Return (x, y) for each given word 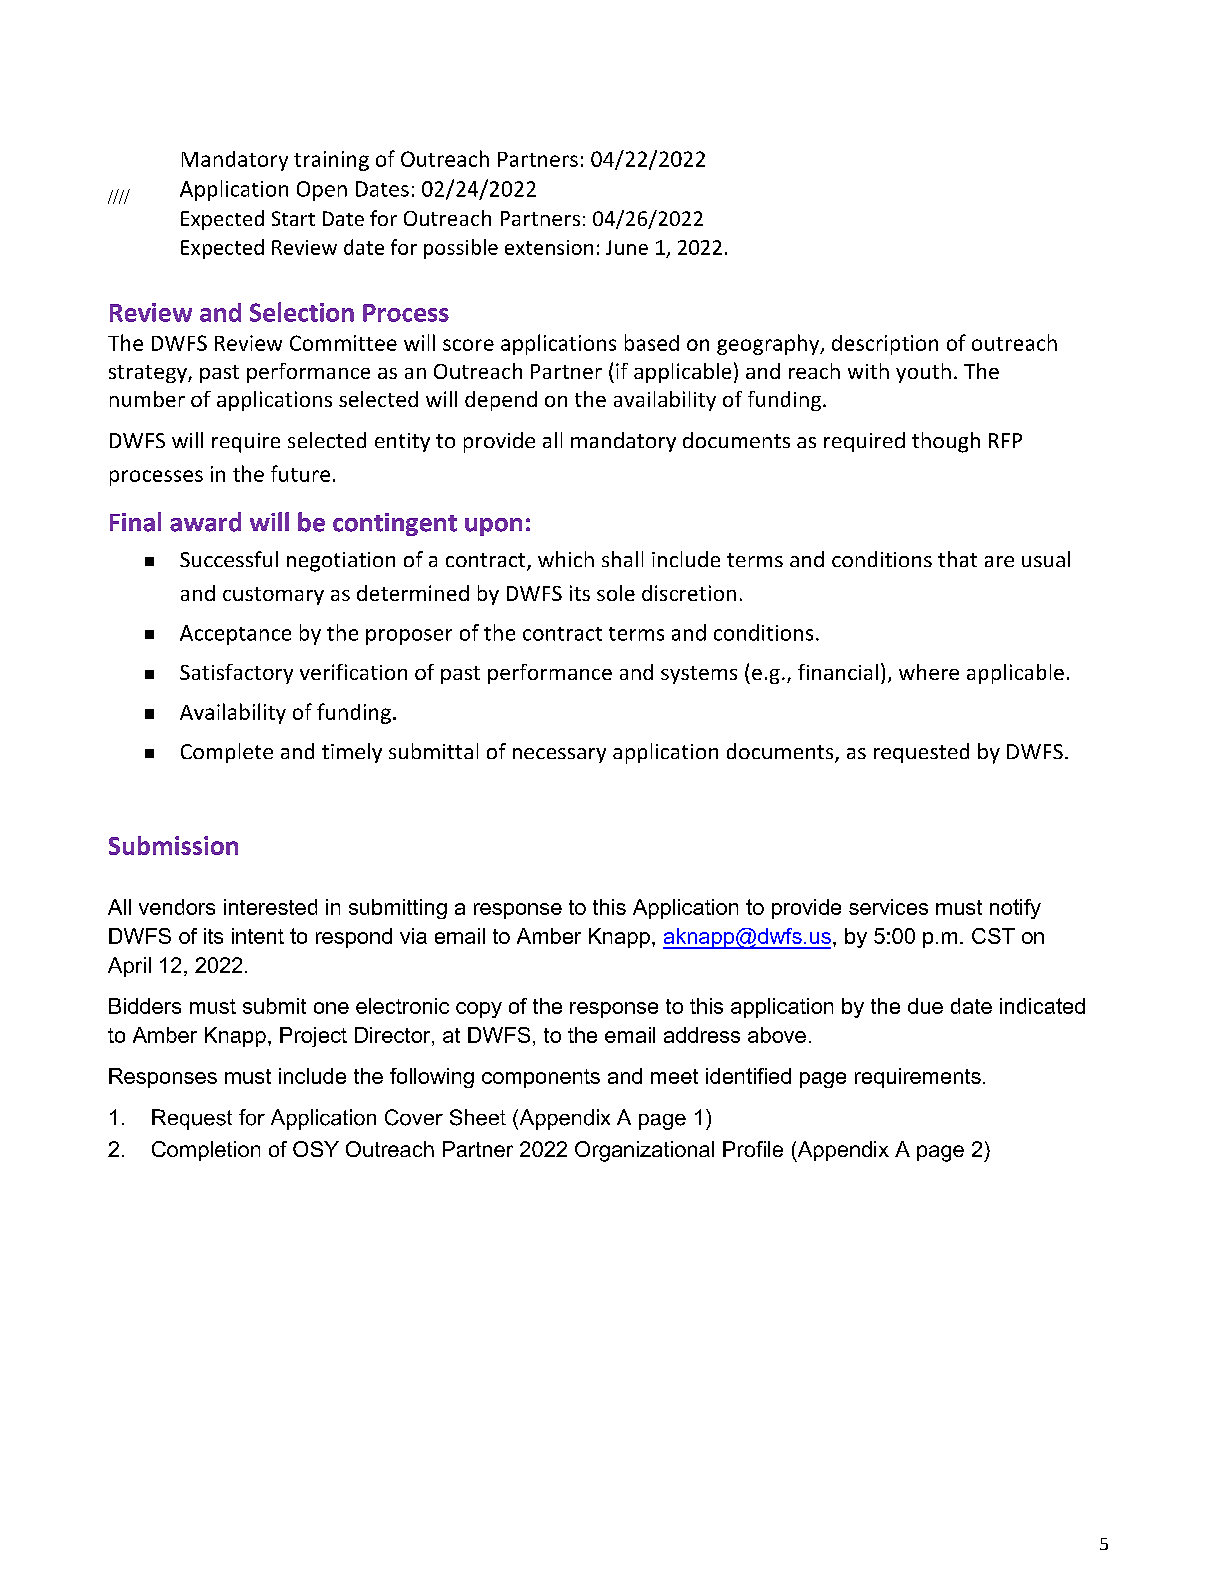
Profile (753, 1149)
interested (270, 907)
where (929, 672)
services (888, 907)
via (413, 936)
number (147, 399)
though (946, 442)
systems (699, 675)
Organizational (644, 1151)
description (885, 345)
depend (501, 401)
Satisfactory (236, 674)
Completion (206, 1151)
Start (293, 218)
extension (549, 247)
